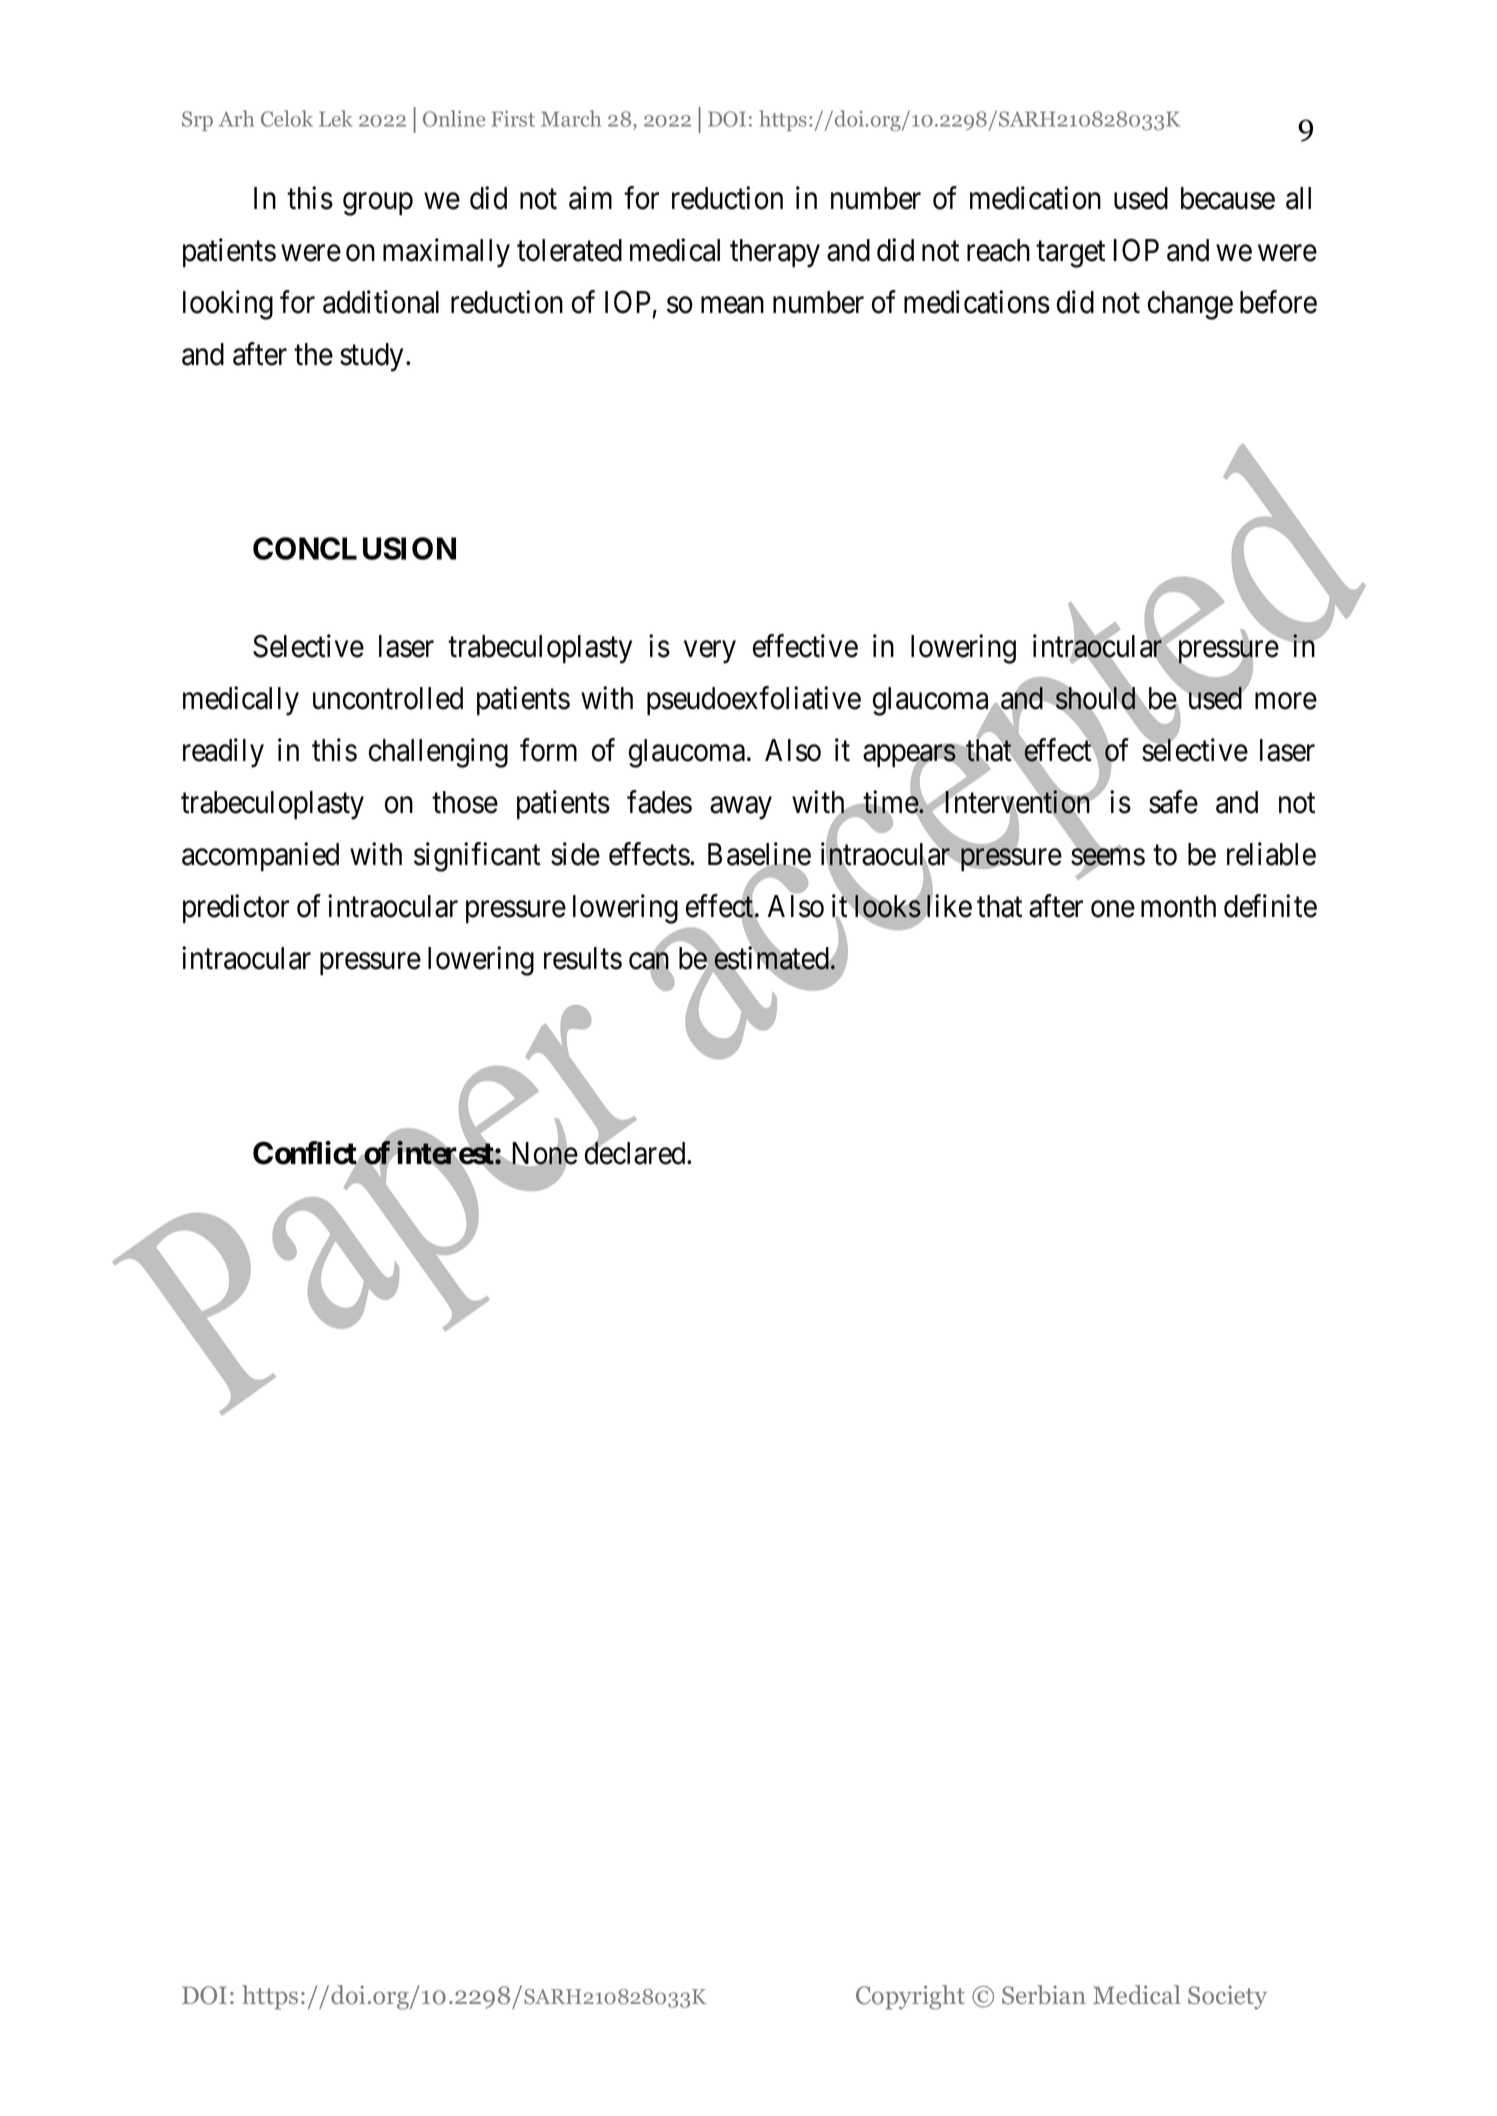 The image size is (1497, 2116). I want to click on group, so click(378, 204).
